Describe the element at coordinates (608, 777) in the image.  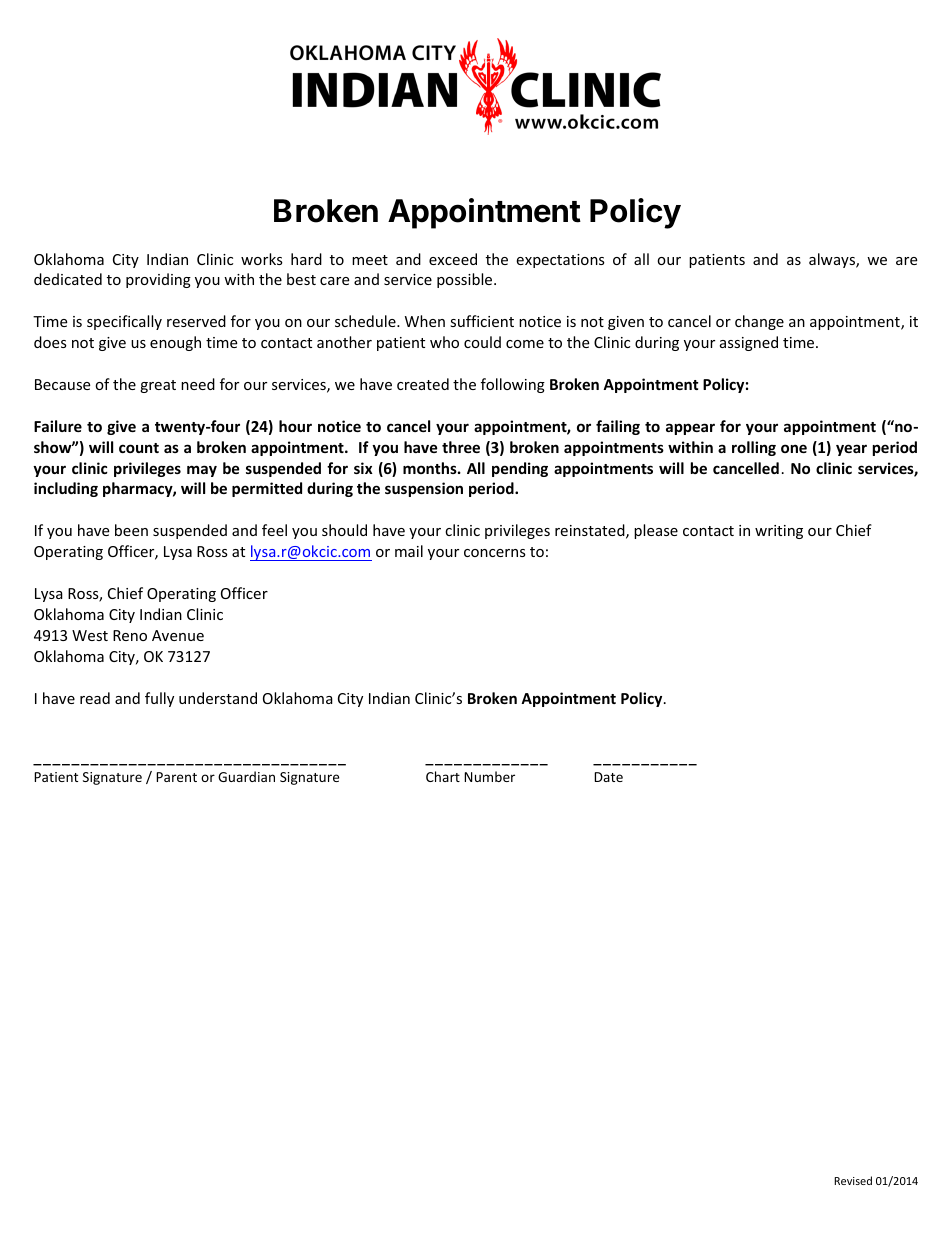
I see `Date` at that location.
